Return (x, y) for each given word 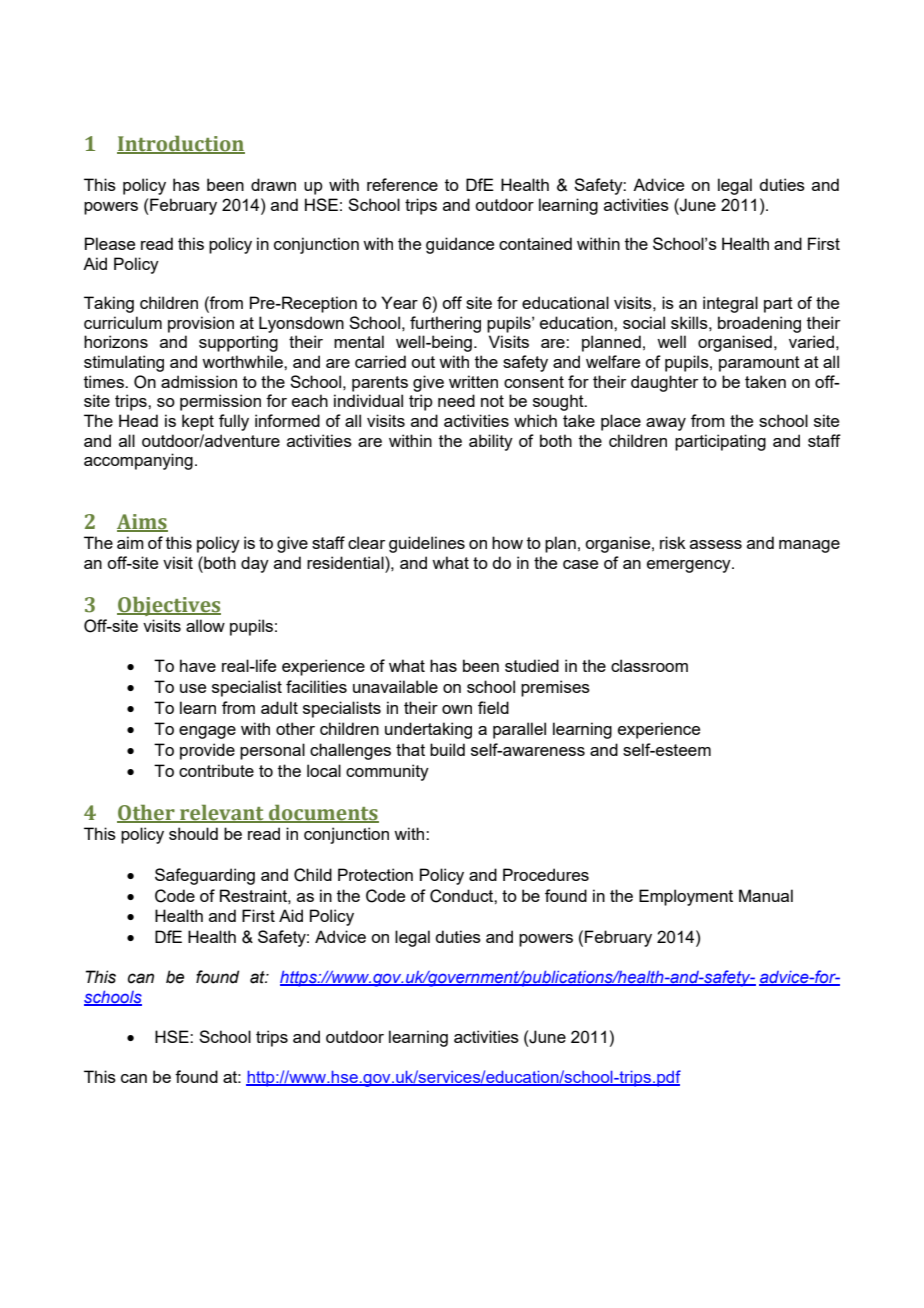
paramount (759, 364)
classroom (649, 665)
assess (716, 544)
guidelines (427, 544)
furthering (445, 324)
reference (402, 184)
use (193, 688)
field (493, 707)
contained (535, 243)
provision (201, 324)
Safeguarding (205, 876)
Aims (142, 523)
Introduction (181, 145)
